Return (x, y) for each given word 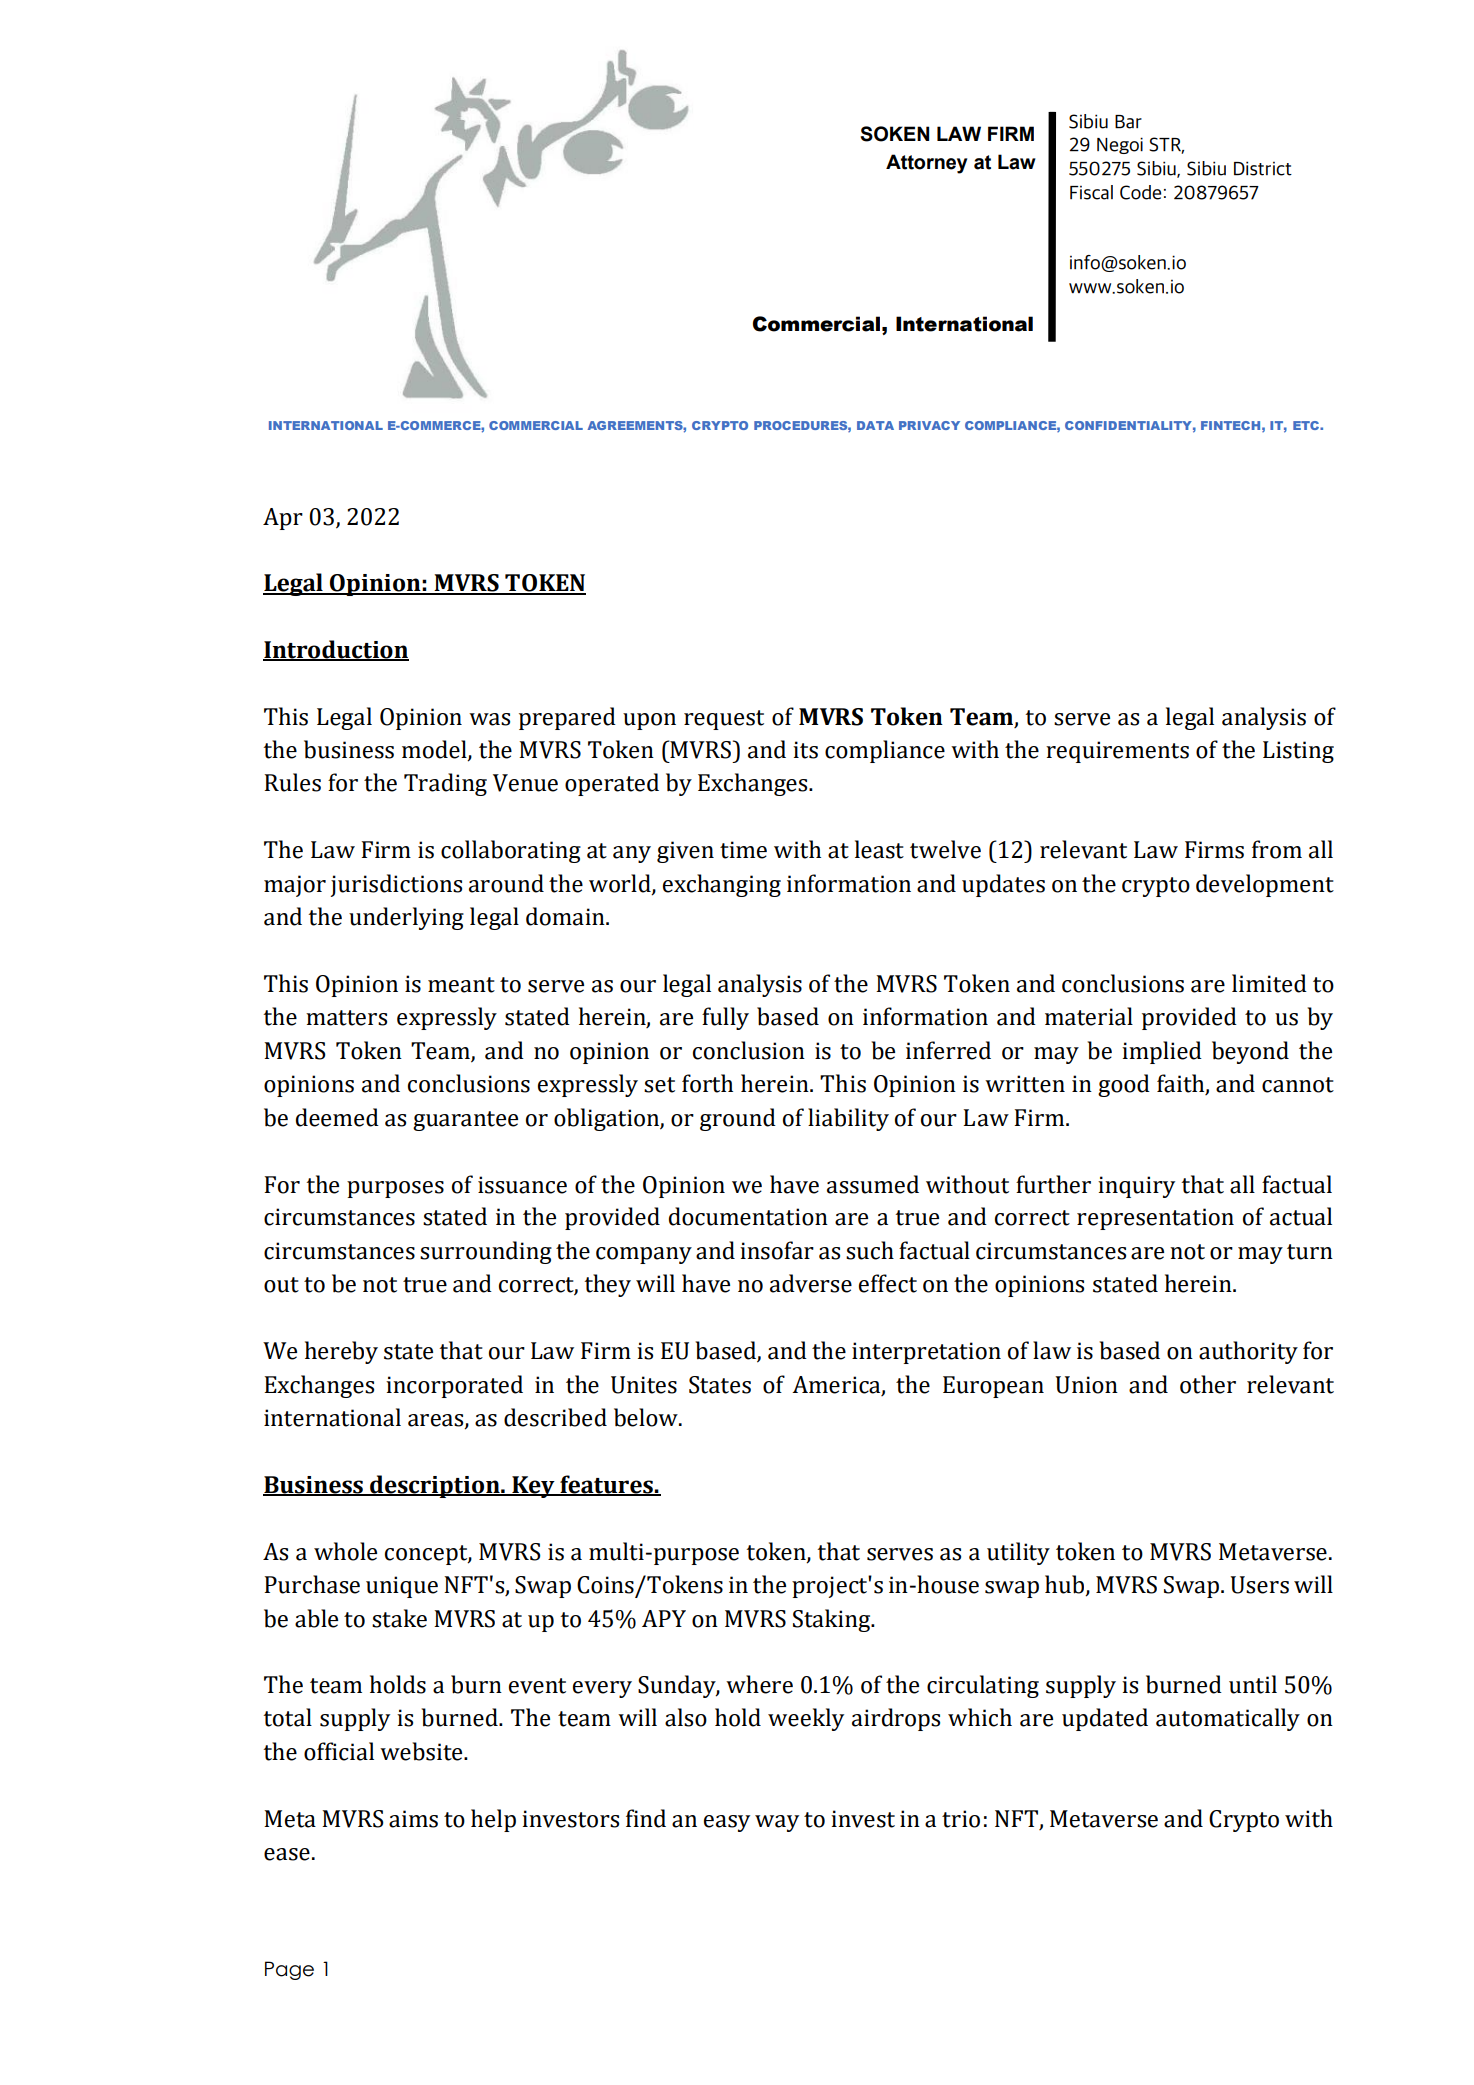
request (724, 720)
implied (1162, 1052)
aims (413, 1819)
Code (1140, 192)
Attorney (926, 164)
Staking (833, 1620)
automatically (1228, 1719)
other (1208, 1384)
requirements (1117, 752)
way (777, 1823)
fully (725, 1018)
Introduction (336, 650)
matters (346, 1018)
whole (345, 1551)
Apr (283, 519)
